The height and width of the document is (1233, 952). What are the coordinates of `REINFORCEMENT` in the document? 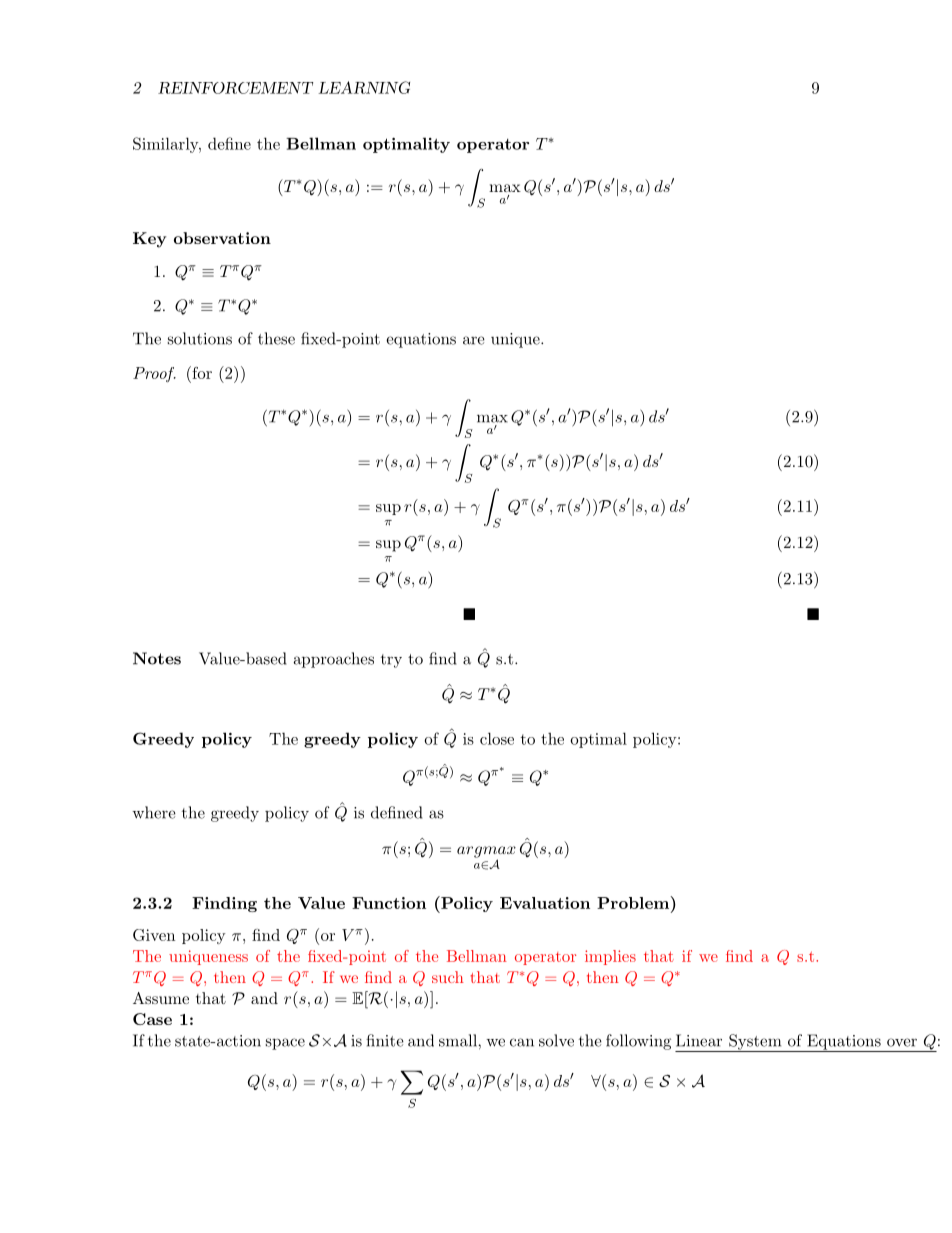 It's located at (235, 88).
